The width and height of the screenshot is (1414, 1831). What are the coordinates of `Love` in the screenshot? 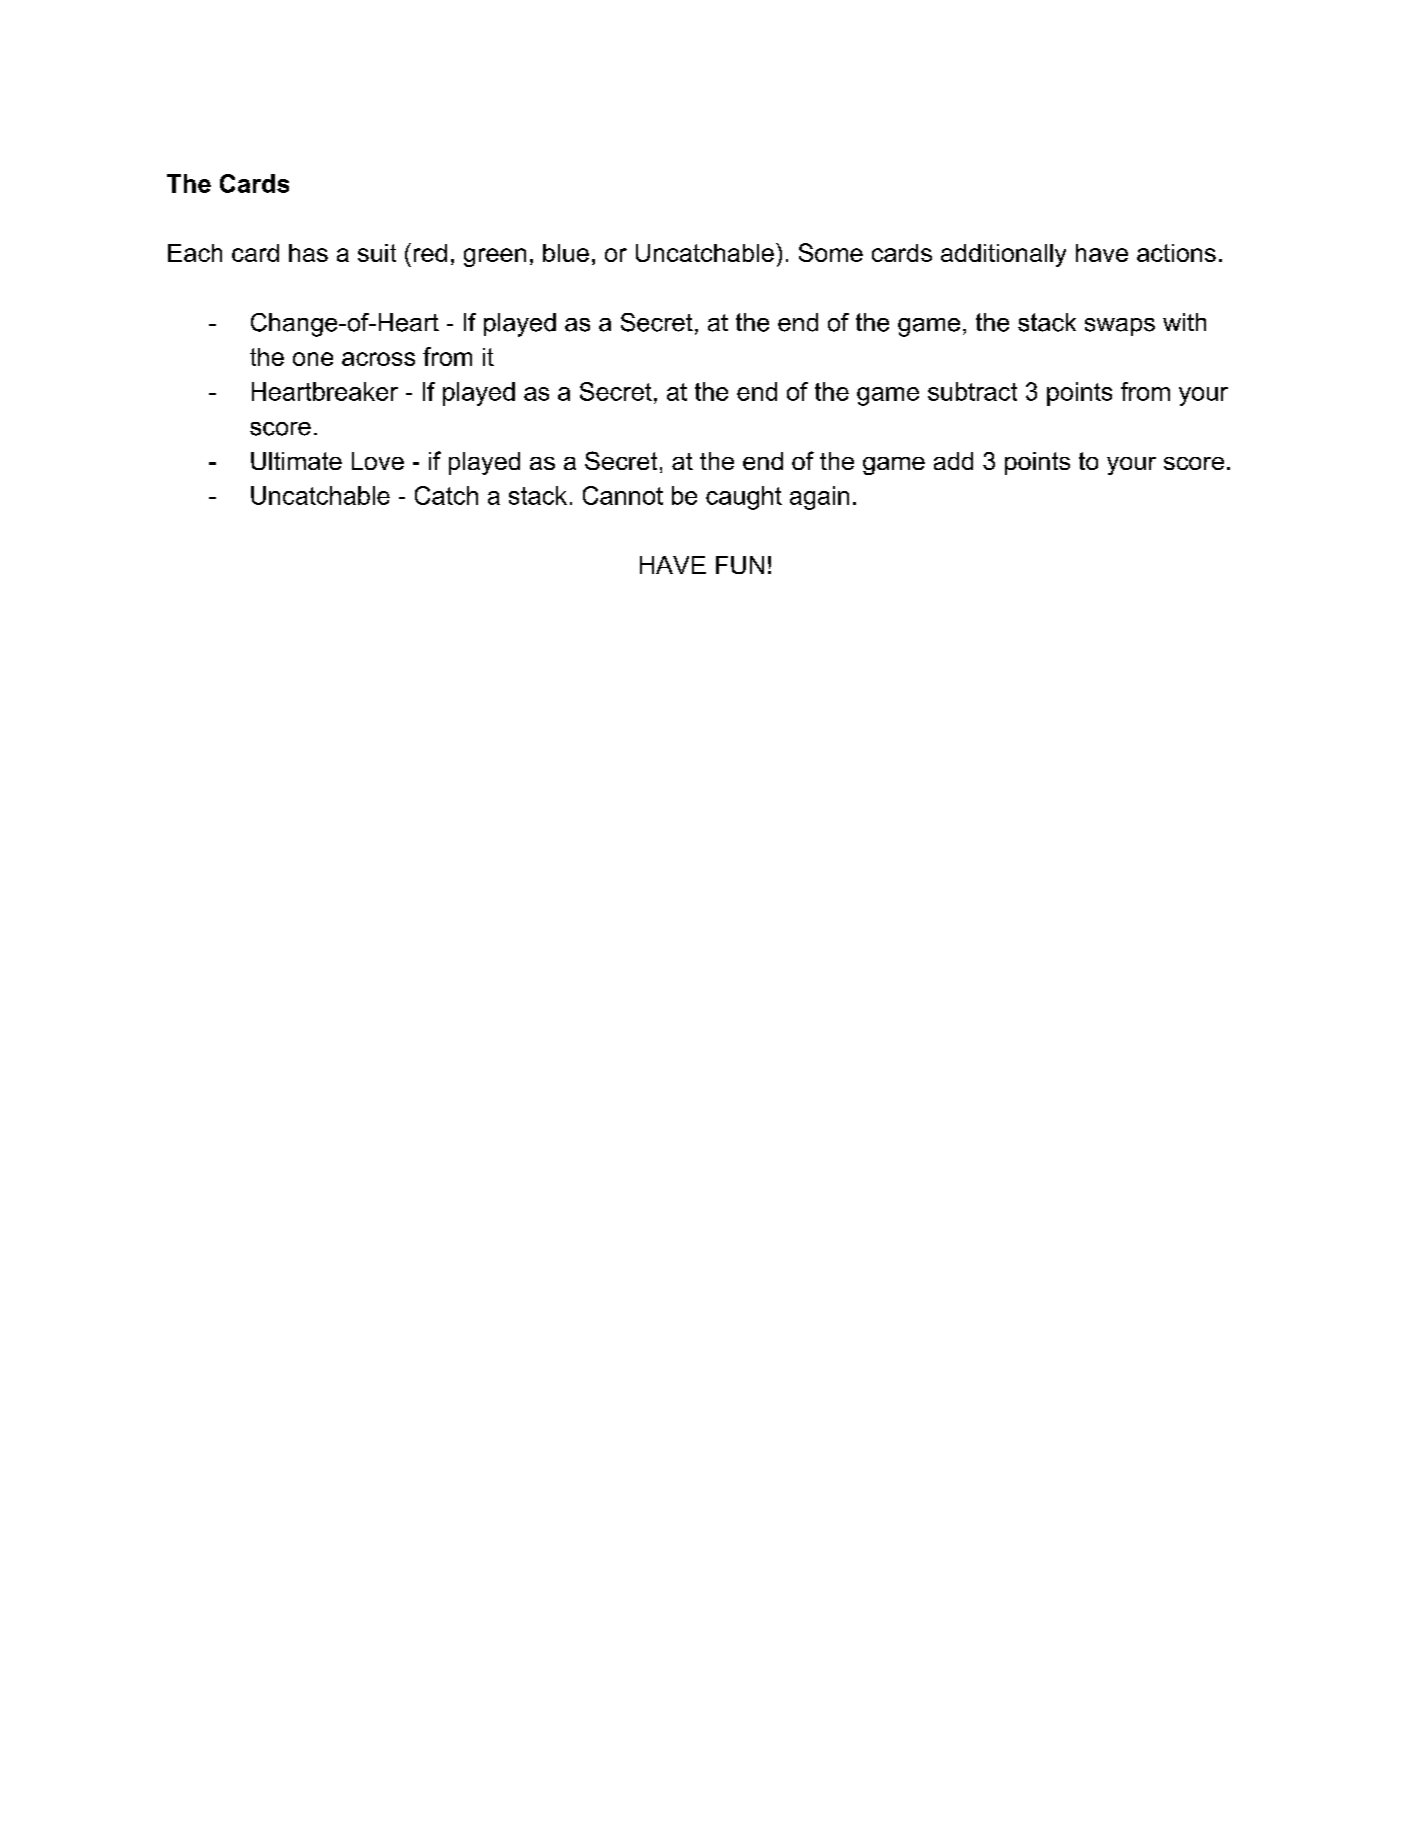 It's located at (378, 461).
